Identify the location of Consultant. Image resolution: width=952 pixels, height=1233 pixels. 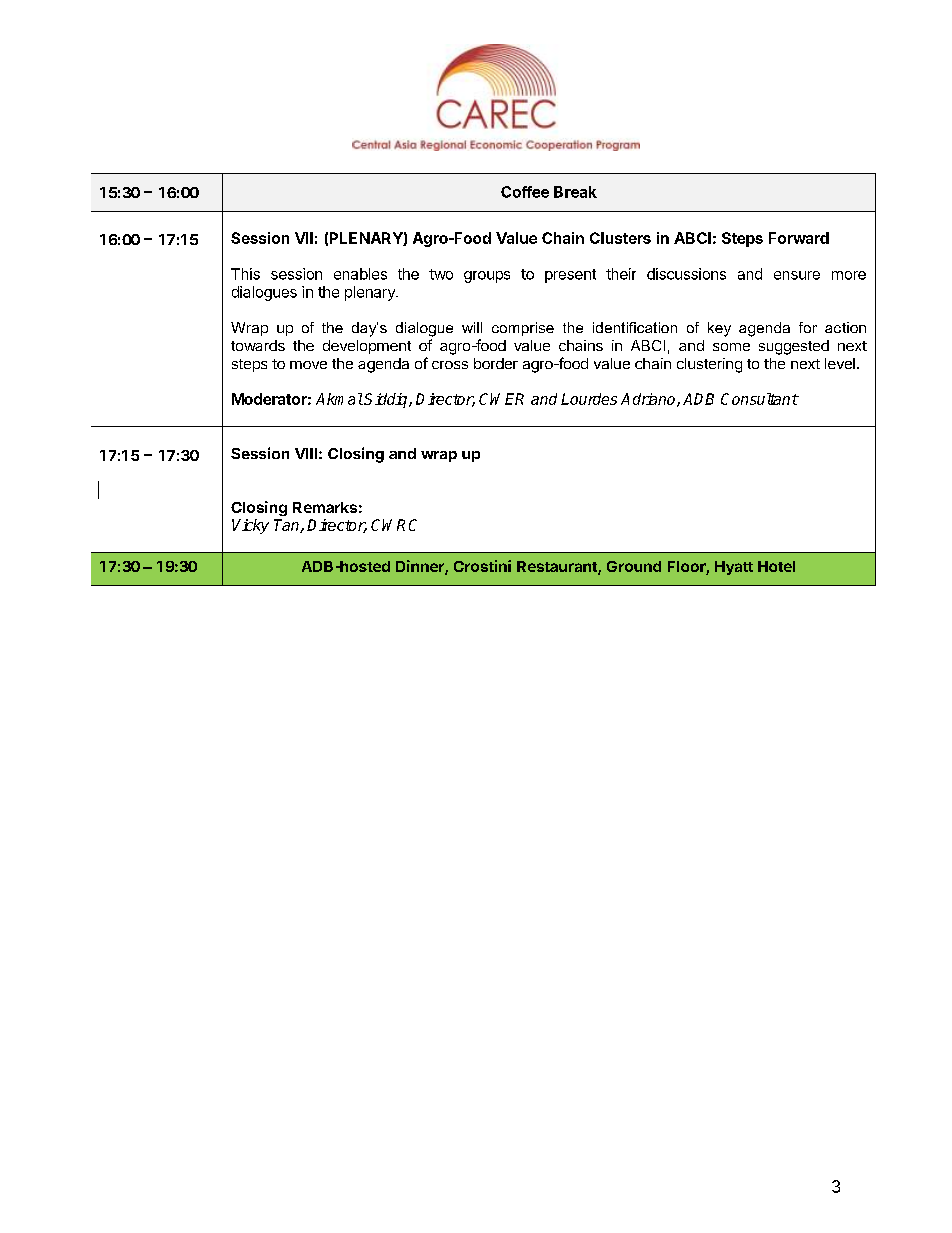
(759, 399).
